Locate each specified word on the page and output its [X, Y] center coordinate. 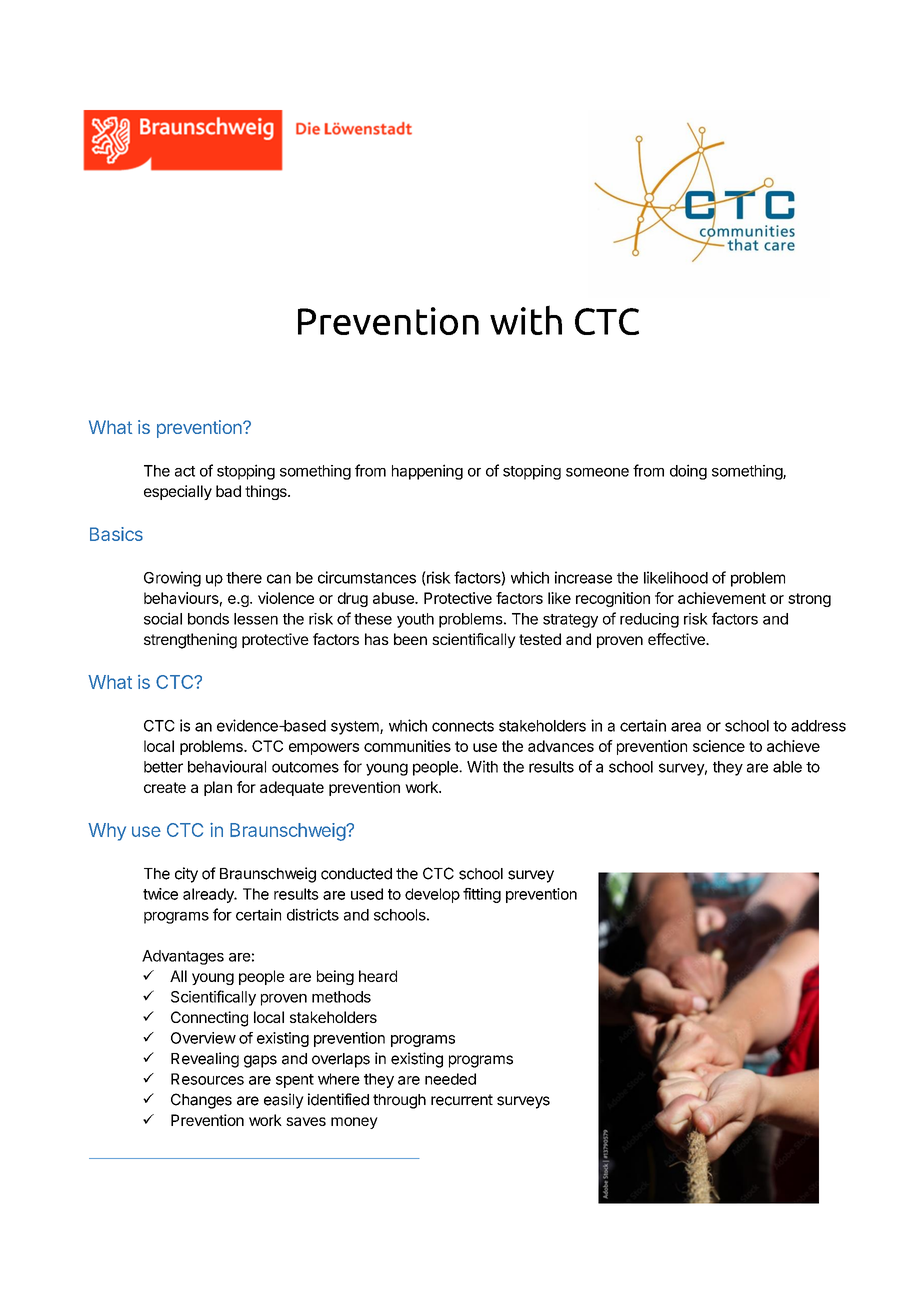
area [686, 727]
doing [688, 472]
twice [160, 894]
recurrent [462, 1100]
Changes [201, 1101]
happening [427, 472]
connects [463, 726]
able [787, 767]
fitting [482, 895]
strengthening [190, 641]
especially [178, 492]
